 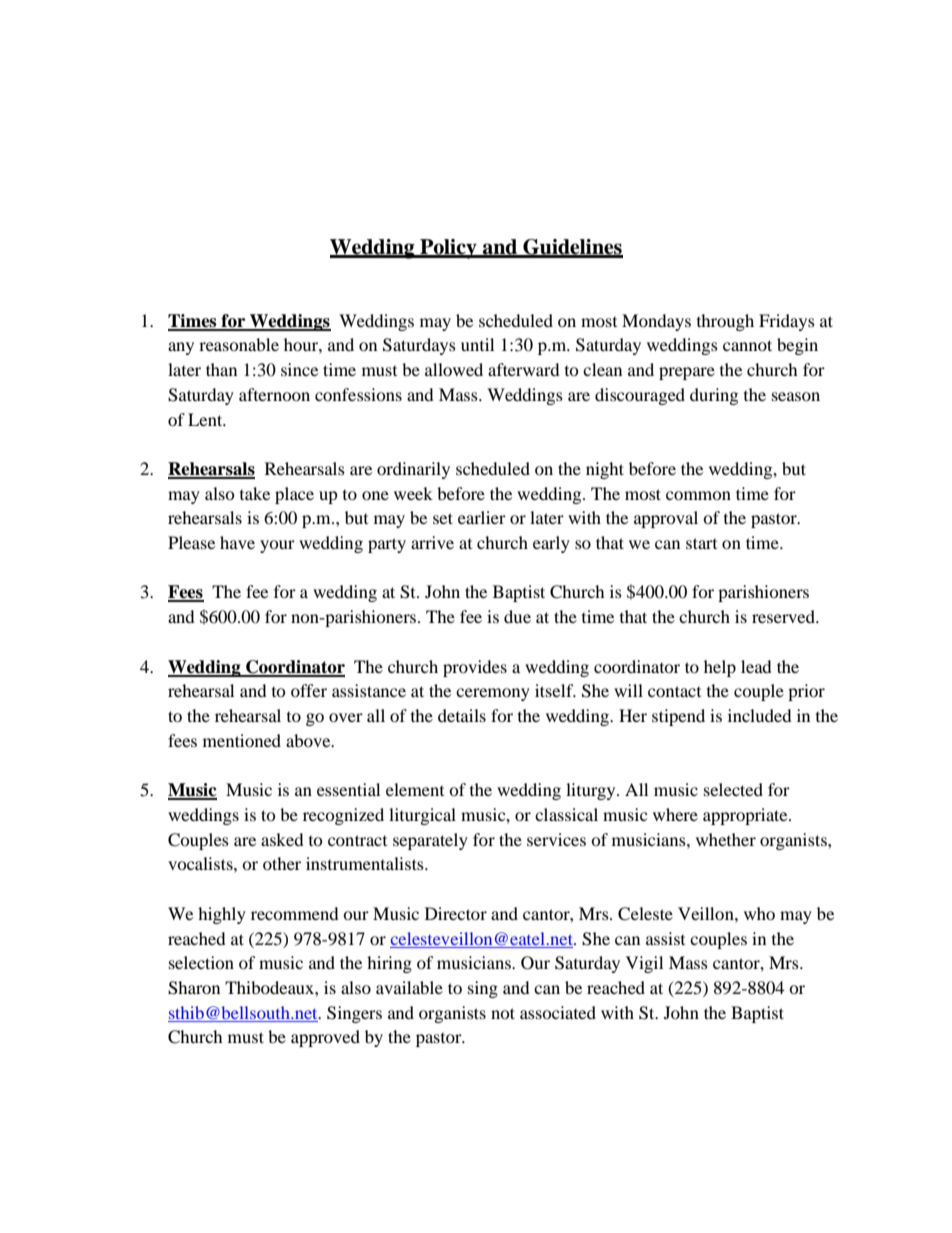 I want to click on through, so click(x=725, y=322).
